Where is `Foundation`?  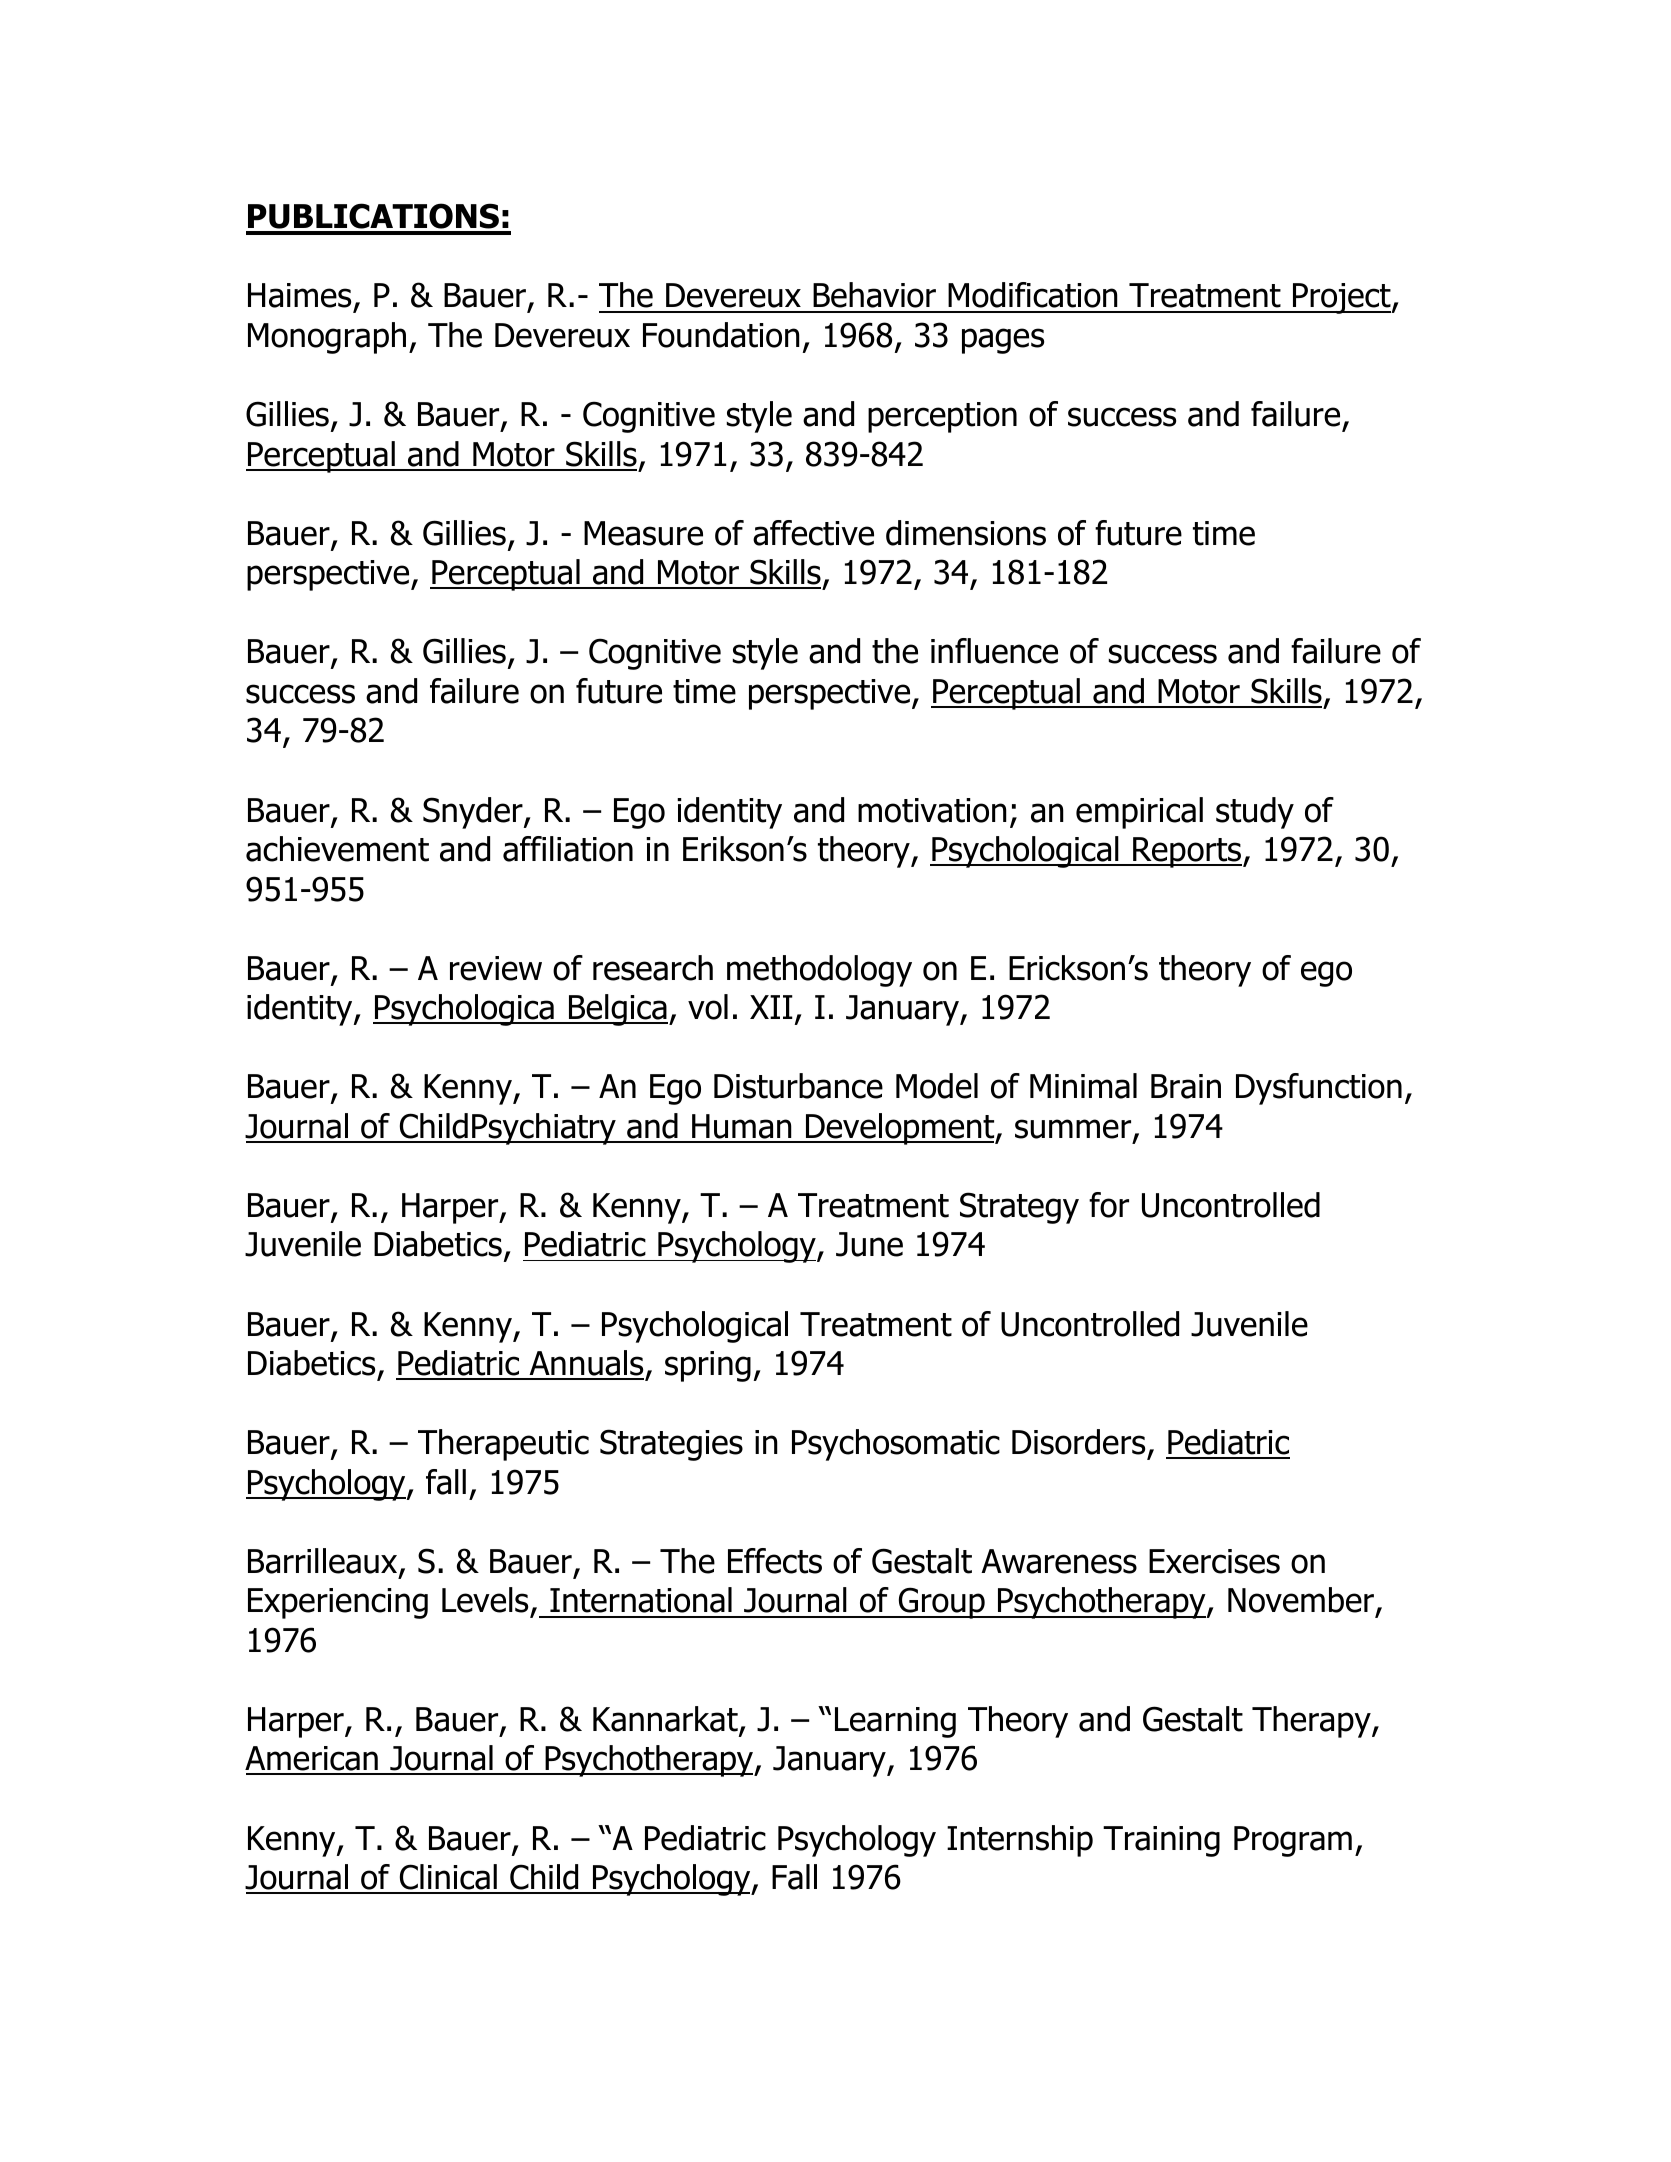 Foundation is located at coordinates (721, 335).
